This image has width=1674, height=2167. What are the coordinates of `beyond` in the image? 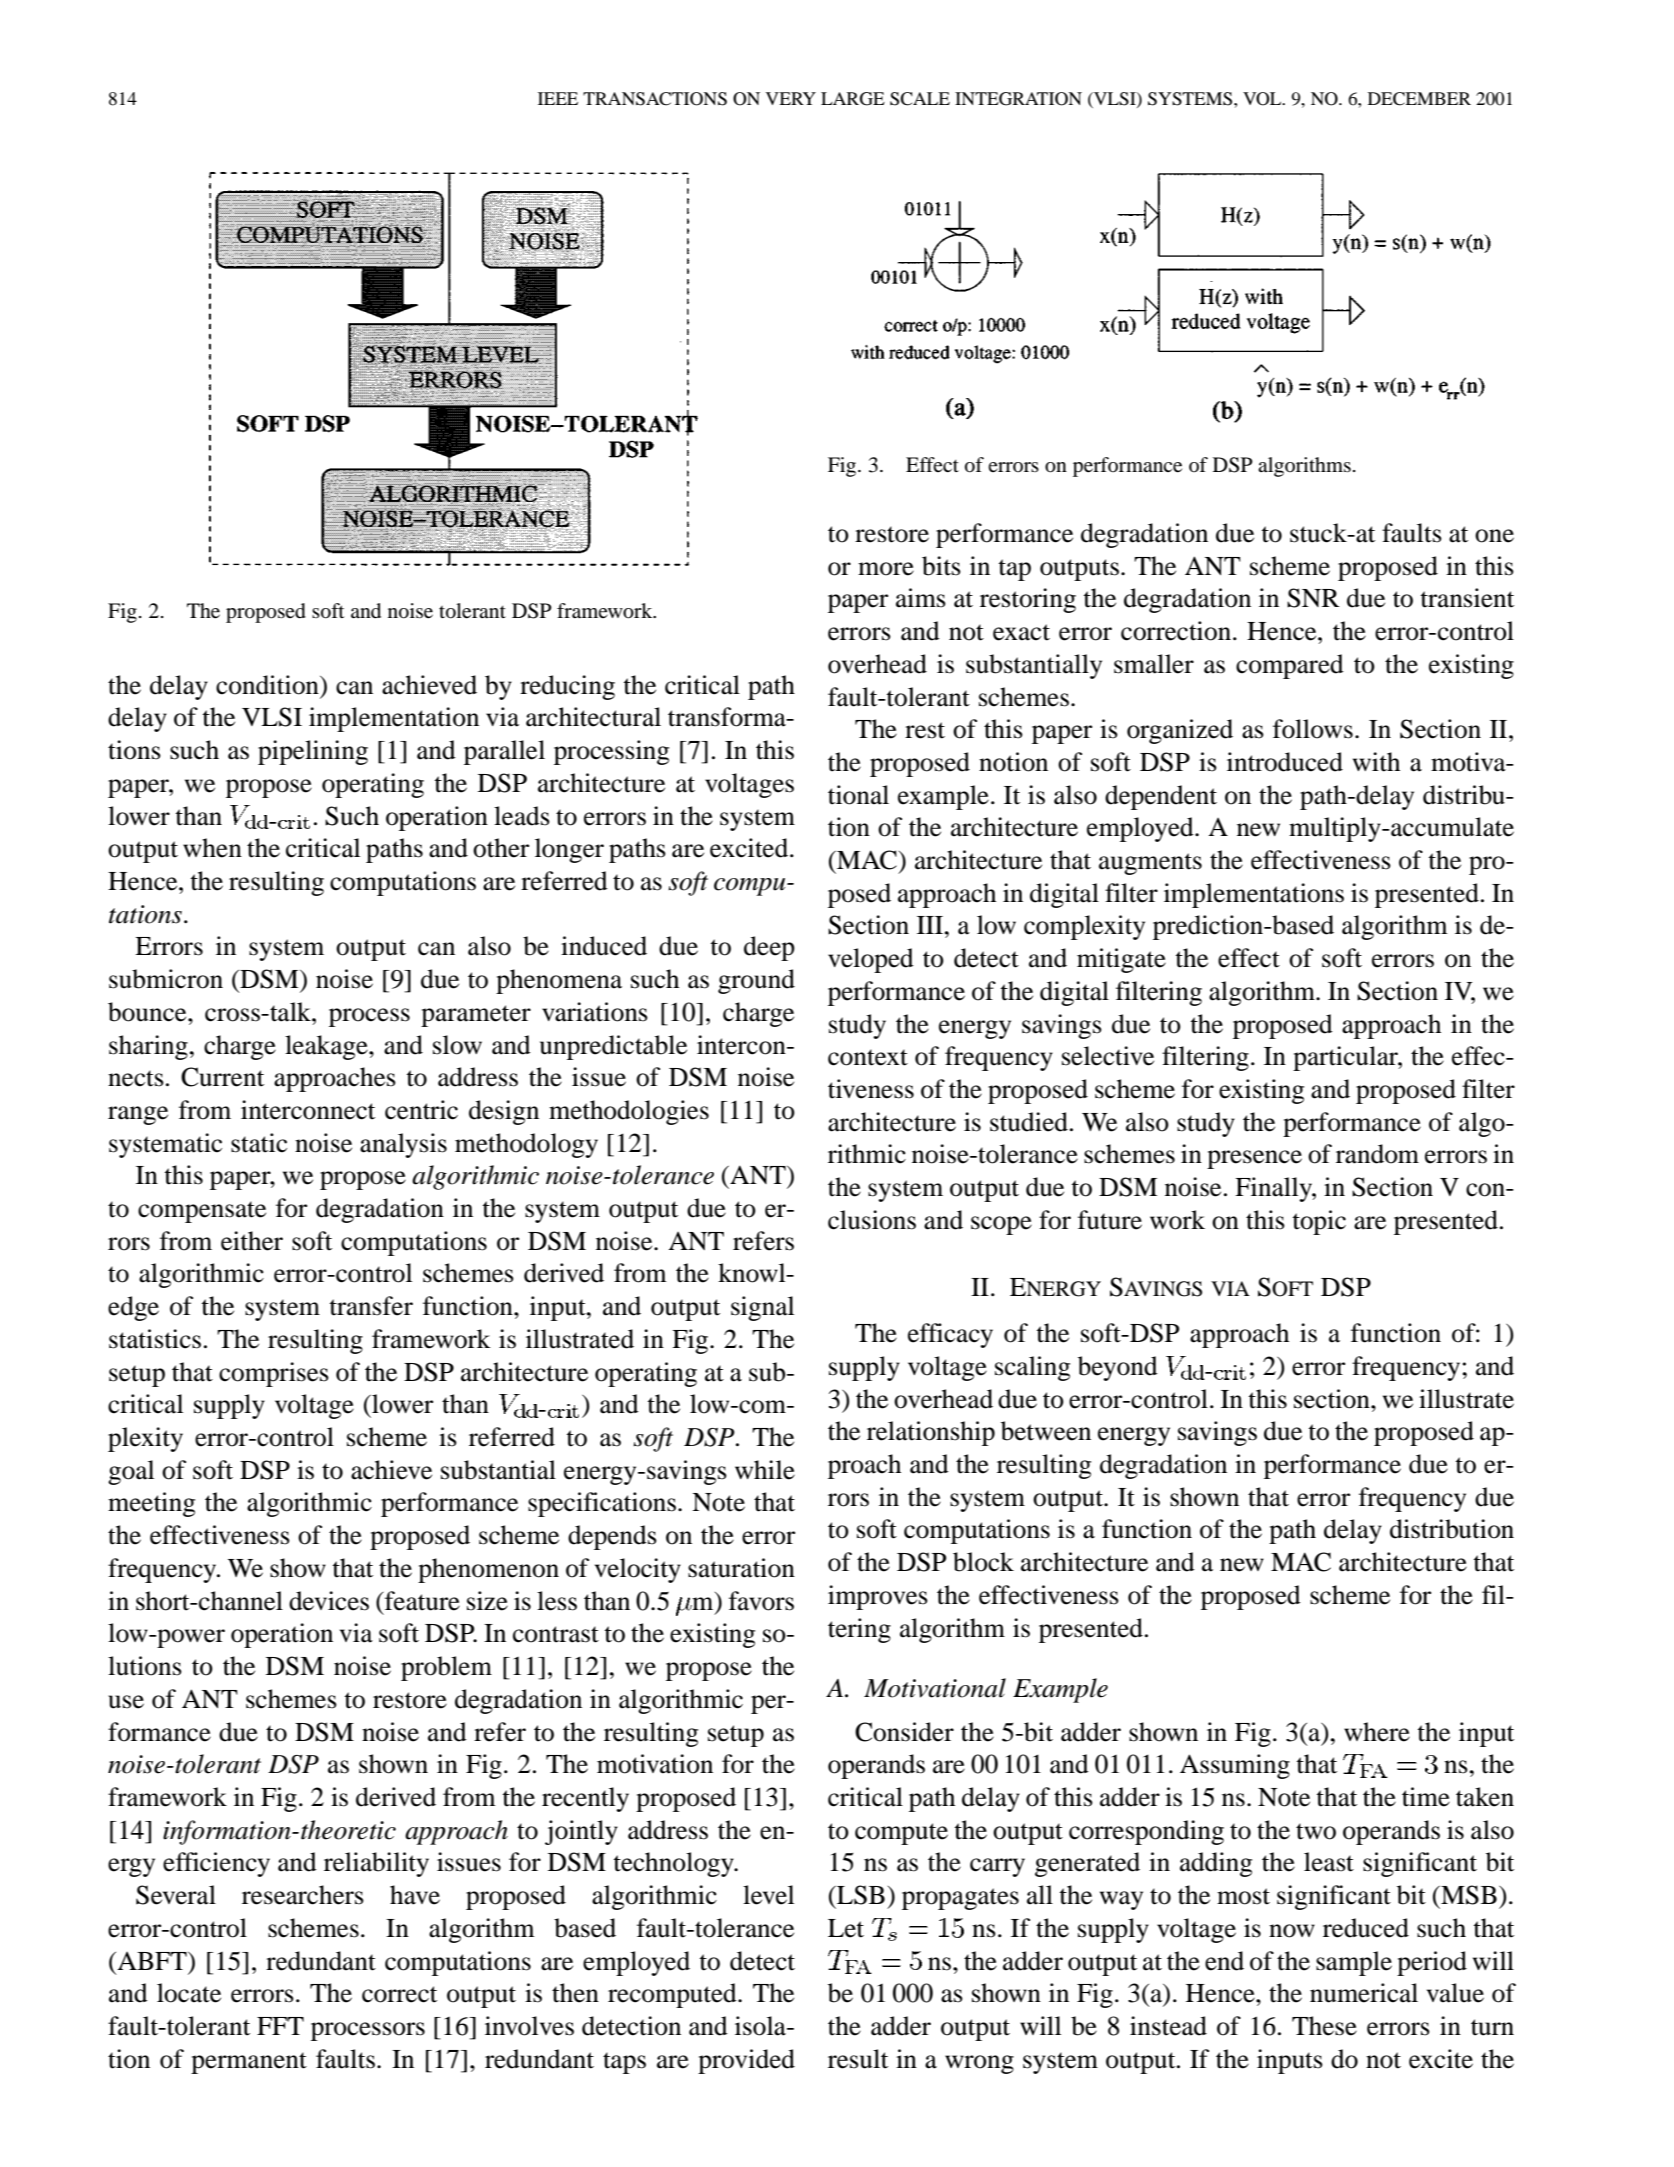 It's located at (1118, 1368).
